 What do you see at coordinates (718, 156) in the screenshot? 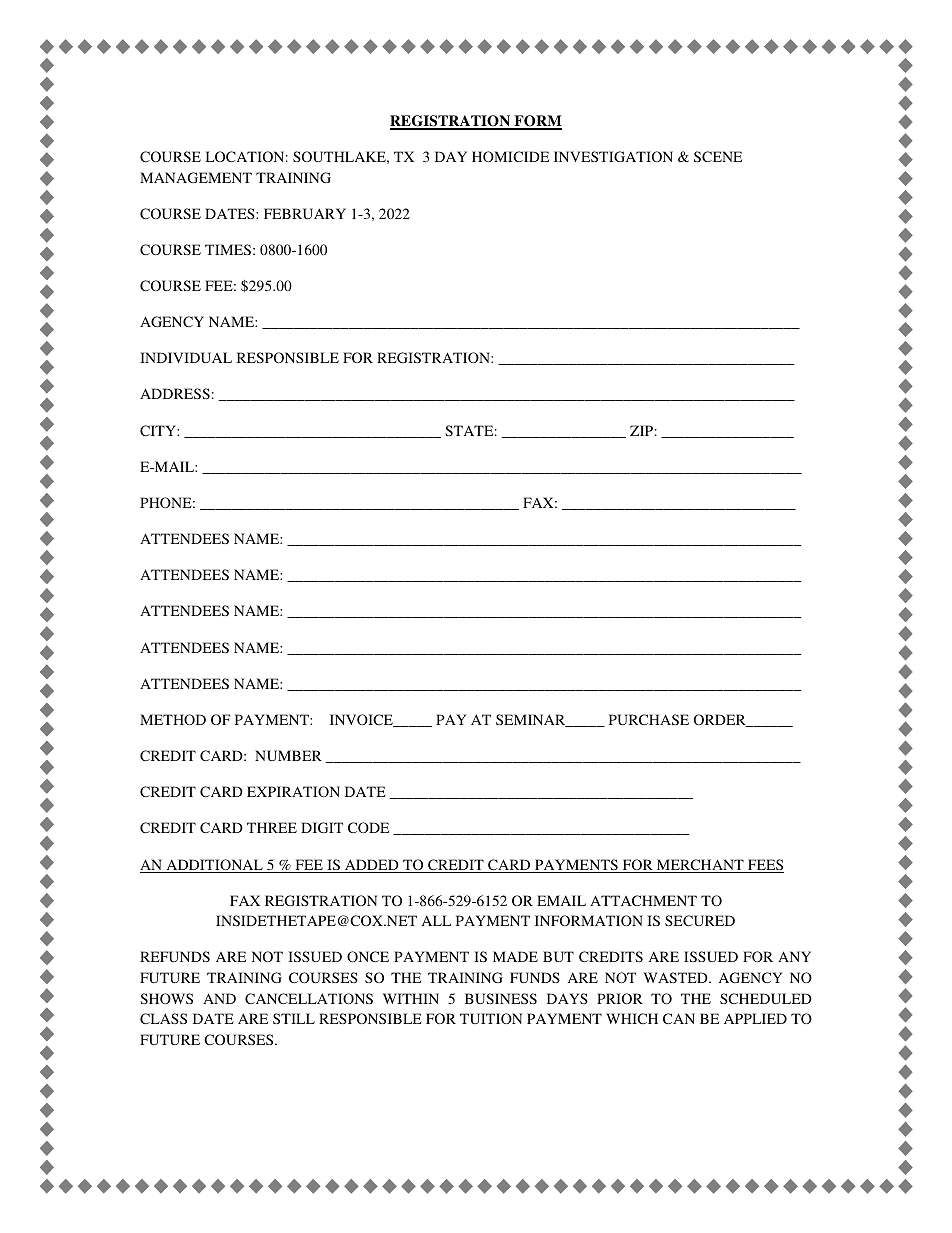
I see `SCENE` at bounding box center [718, 156].
